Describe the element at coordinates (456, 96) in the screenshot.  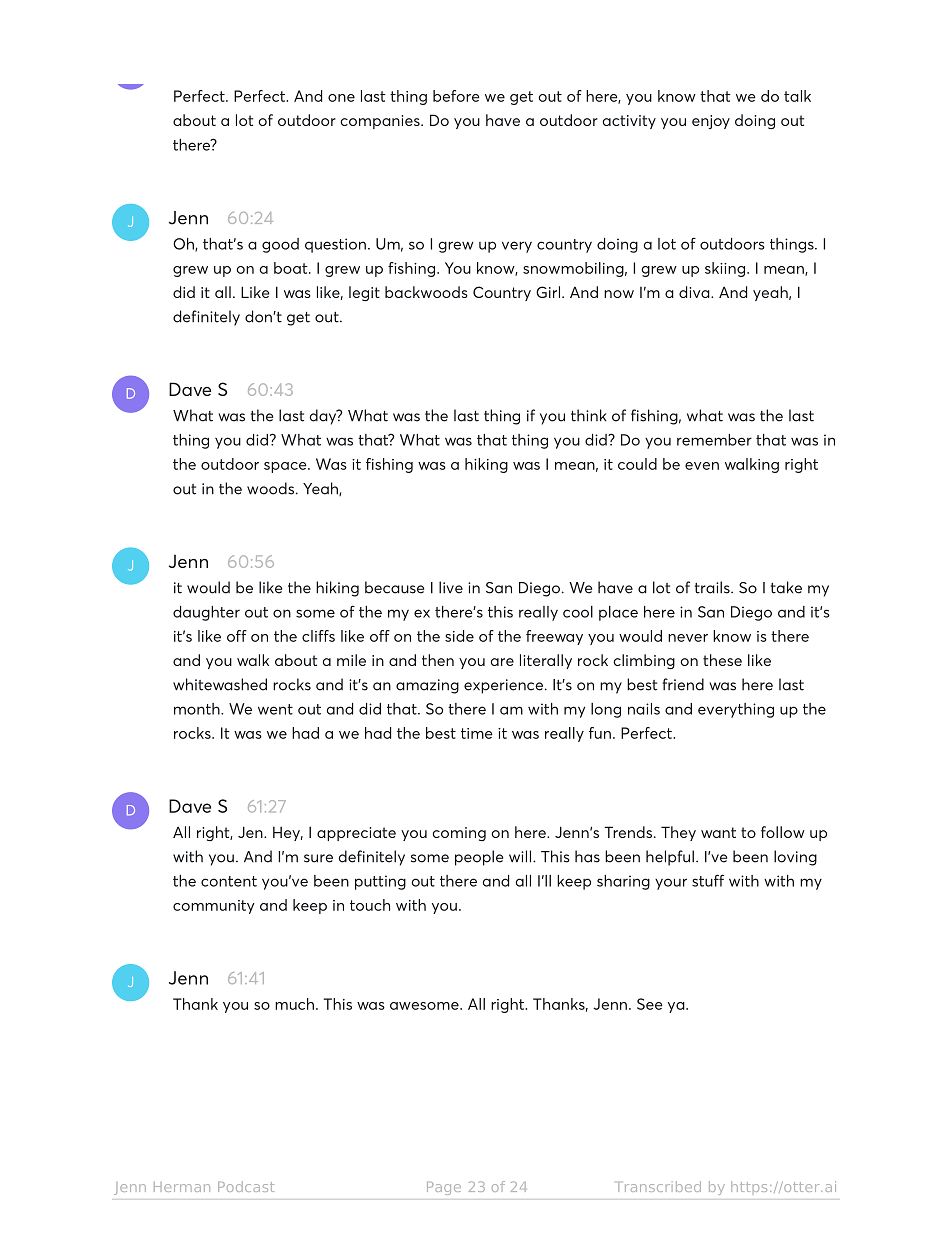
I see `before` at that location.
